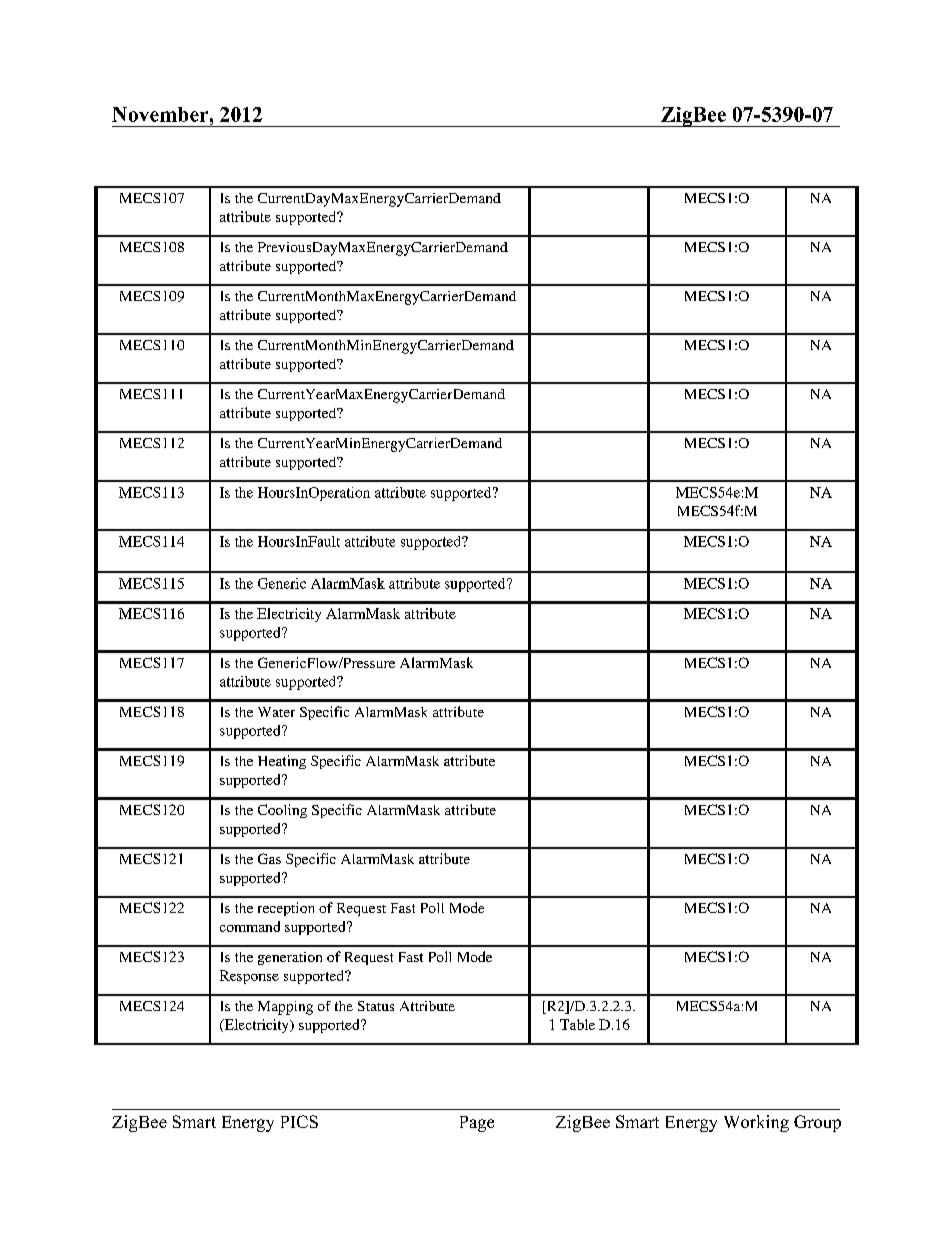 This page has width=952, height=1233. What do you see at coordinates (269, 858) in the page?
I see `Gas` at bounding box center [269, 858].
